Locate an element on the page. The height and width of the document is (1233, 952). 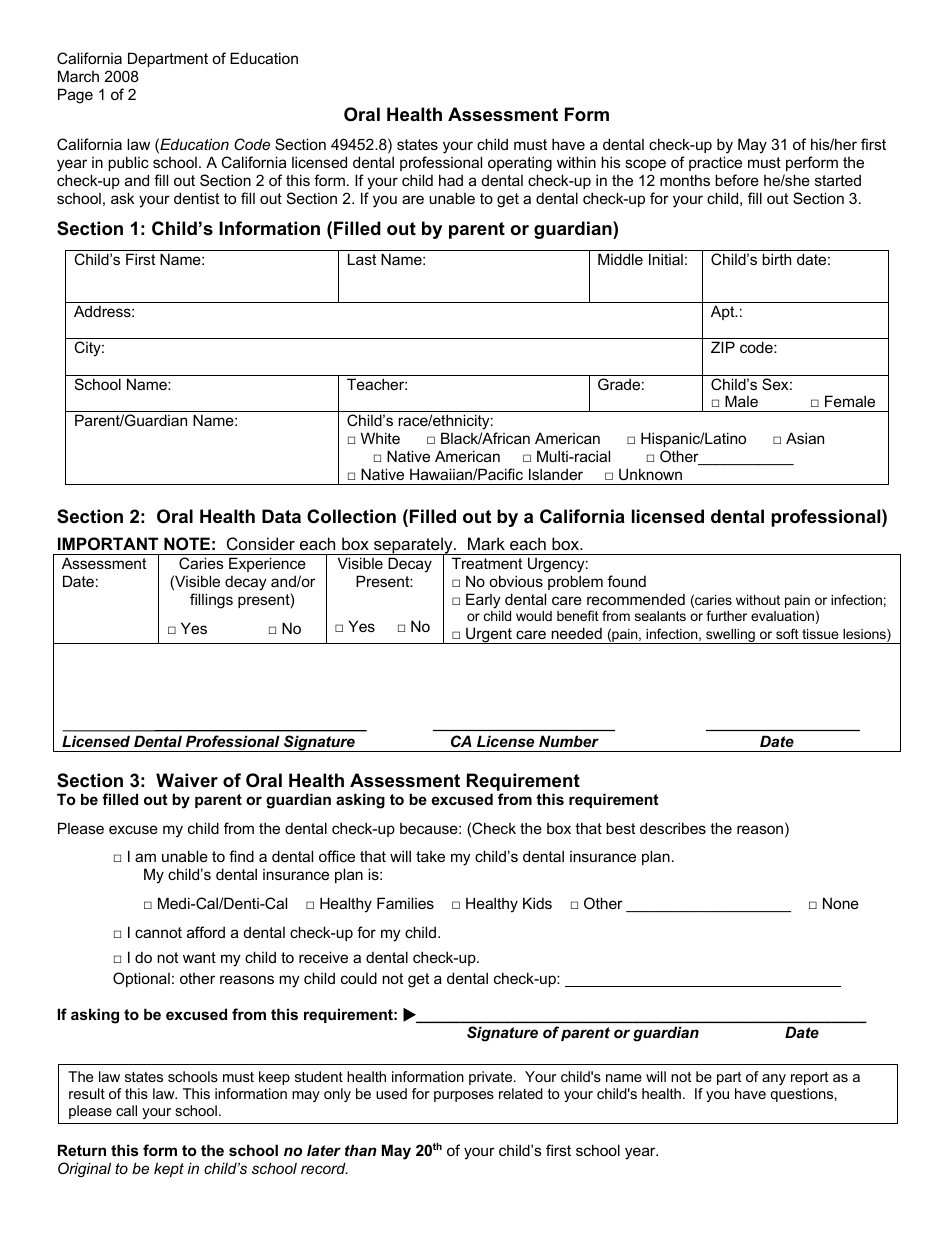
kept is located at coordinates (169, 1169).
